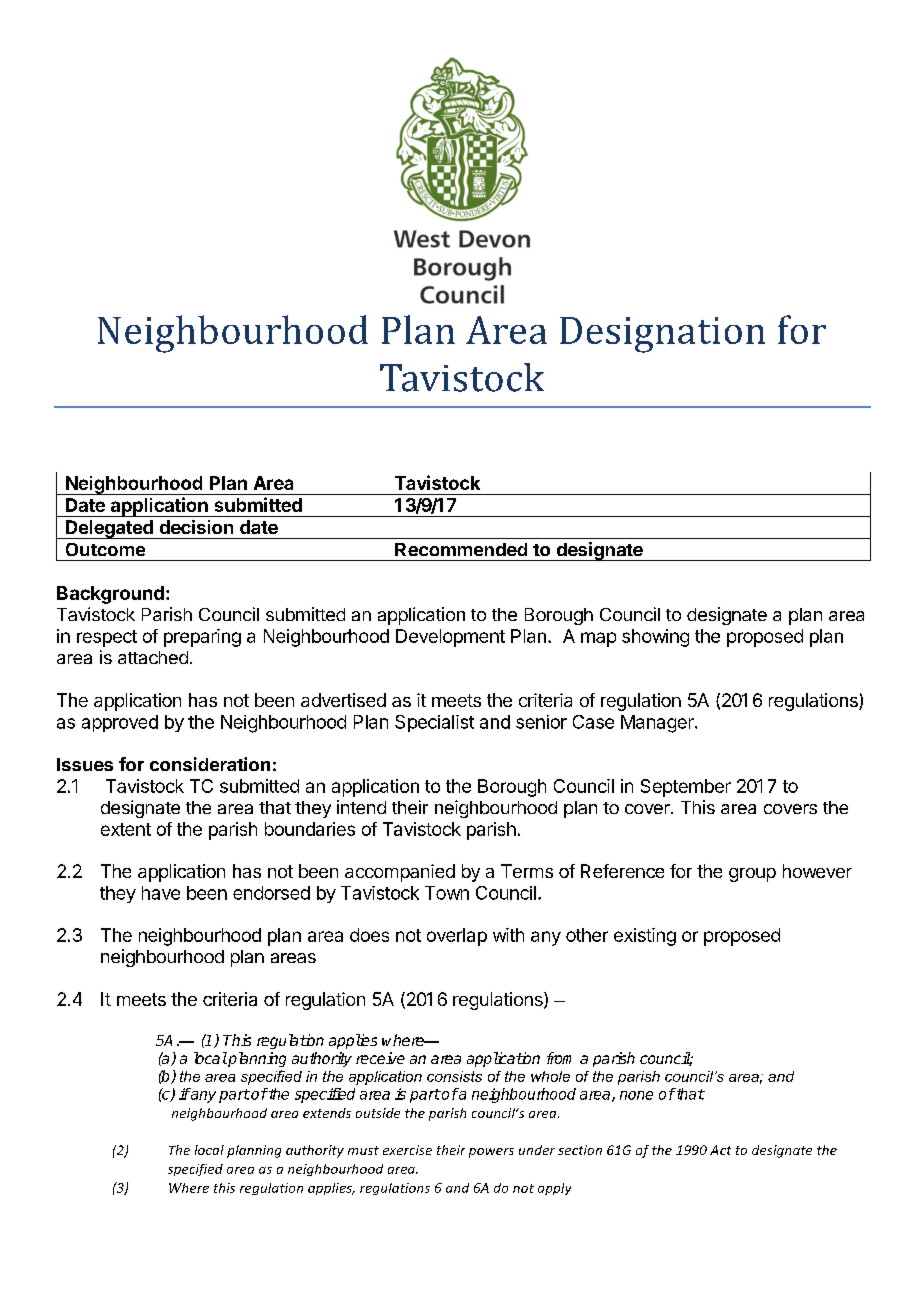  I want to click on group, so click(752, 875).
